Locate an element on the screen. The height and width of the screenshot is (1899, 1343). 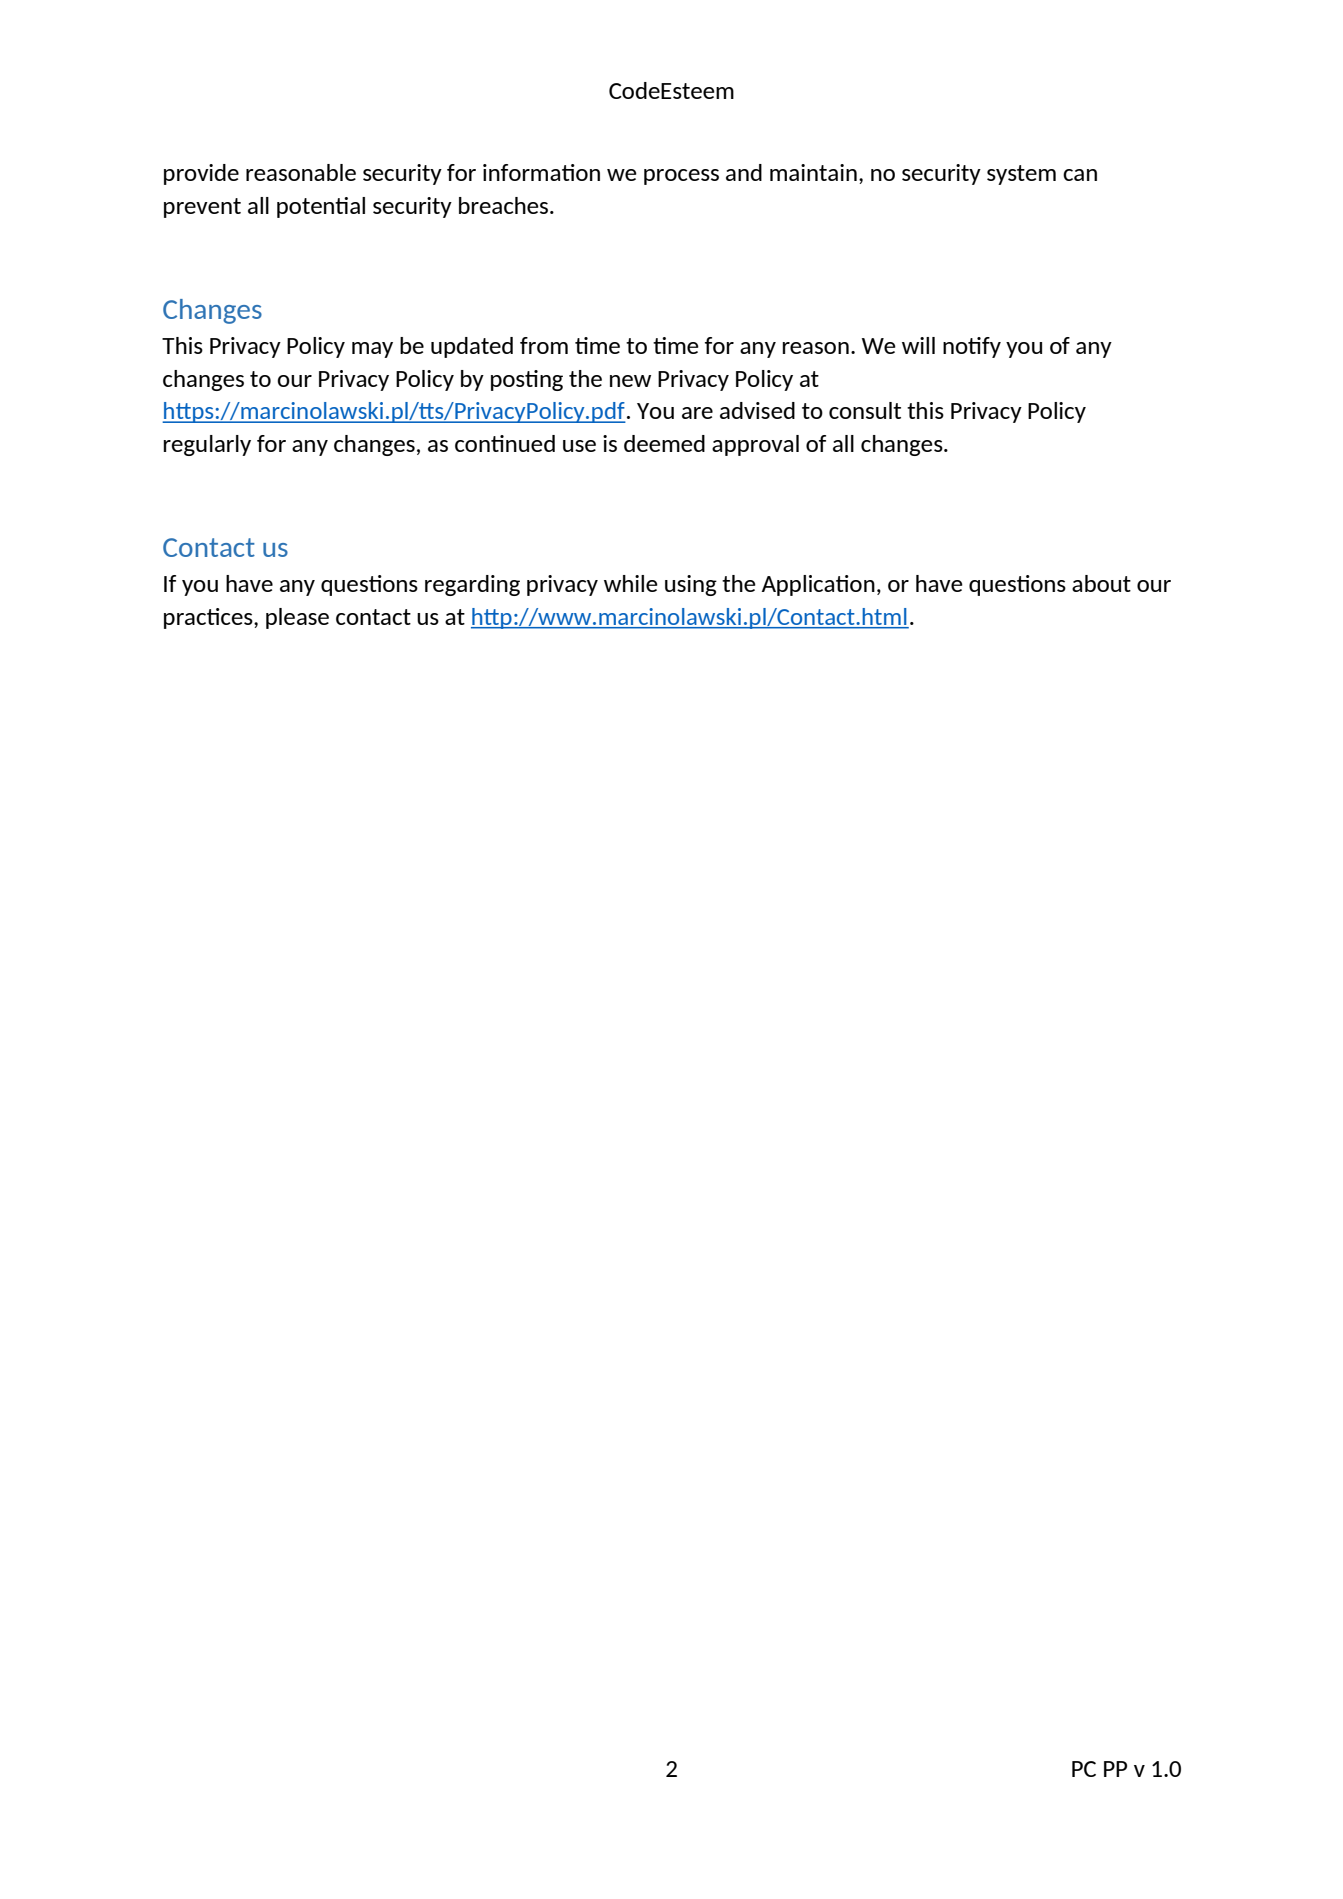
potental is located at coordinates (321, 207).
